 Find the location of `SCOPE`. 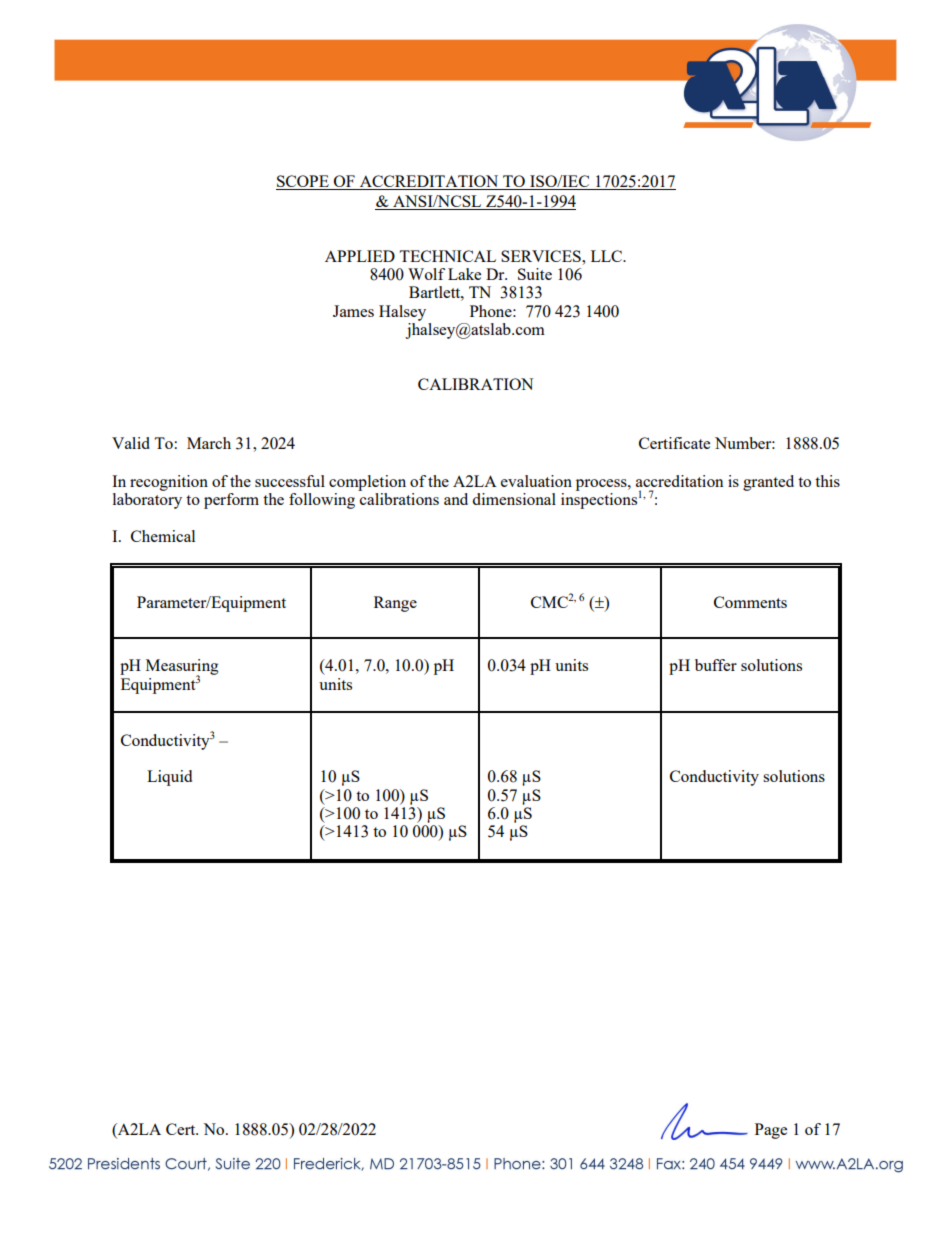

SCOPE is located at coordinates (303, 182).
